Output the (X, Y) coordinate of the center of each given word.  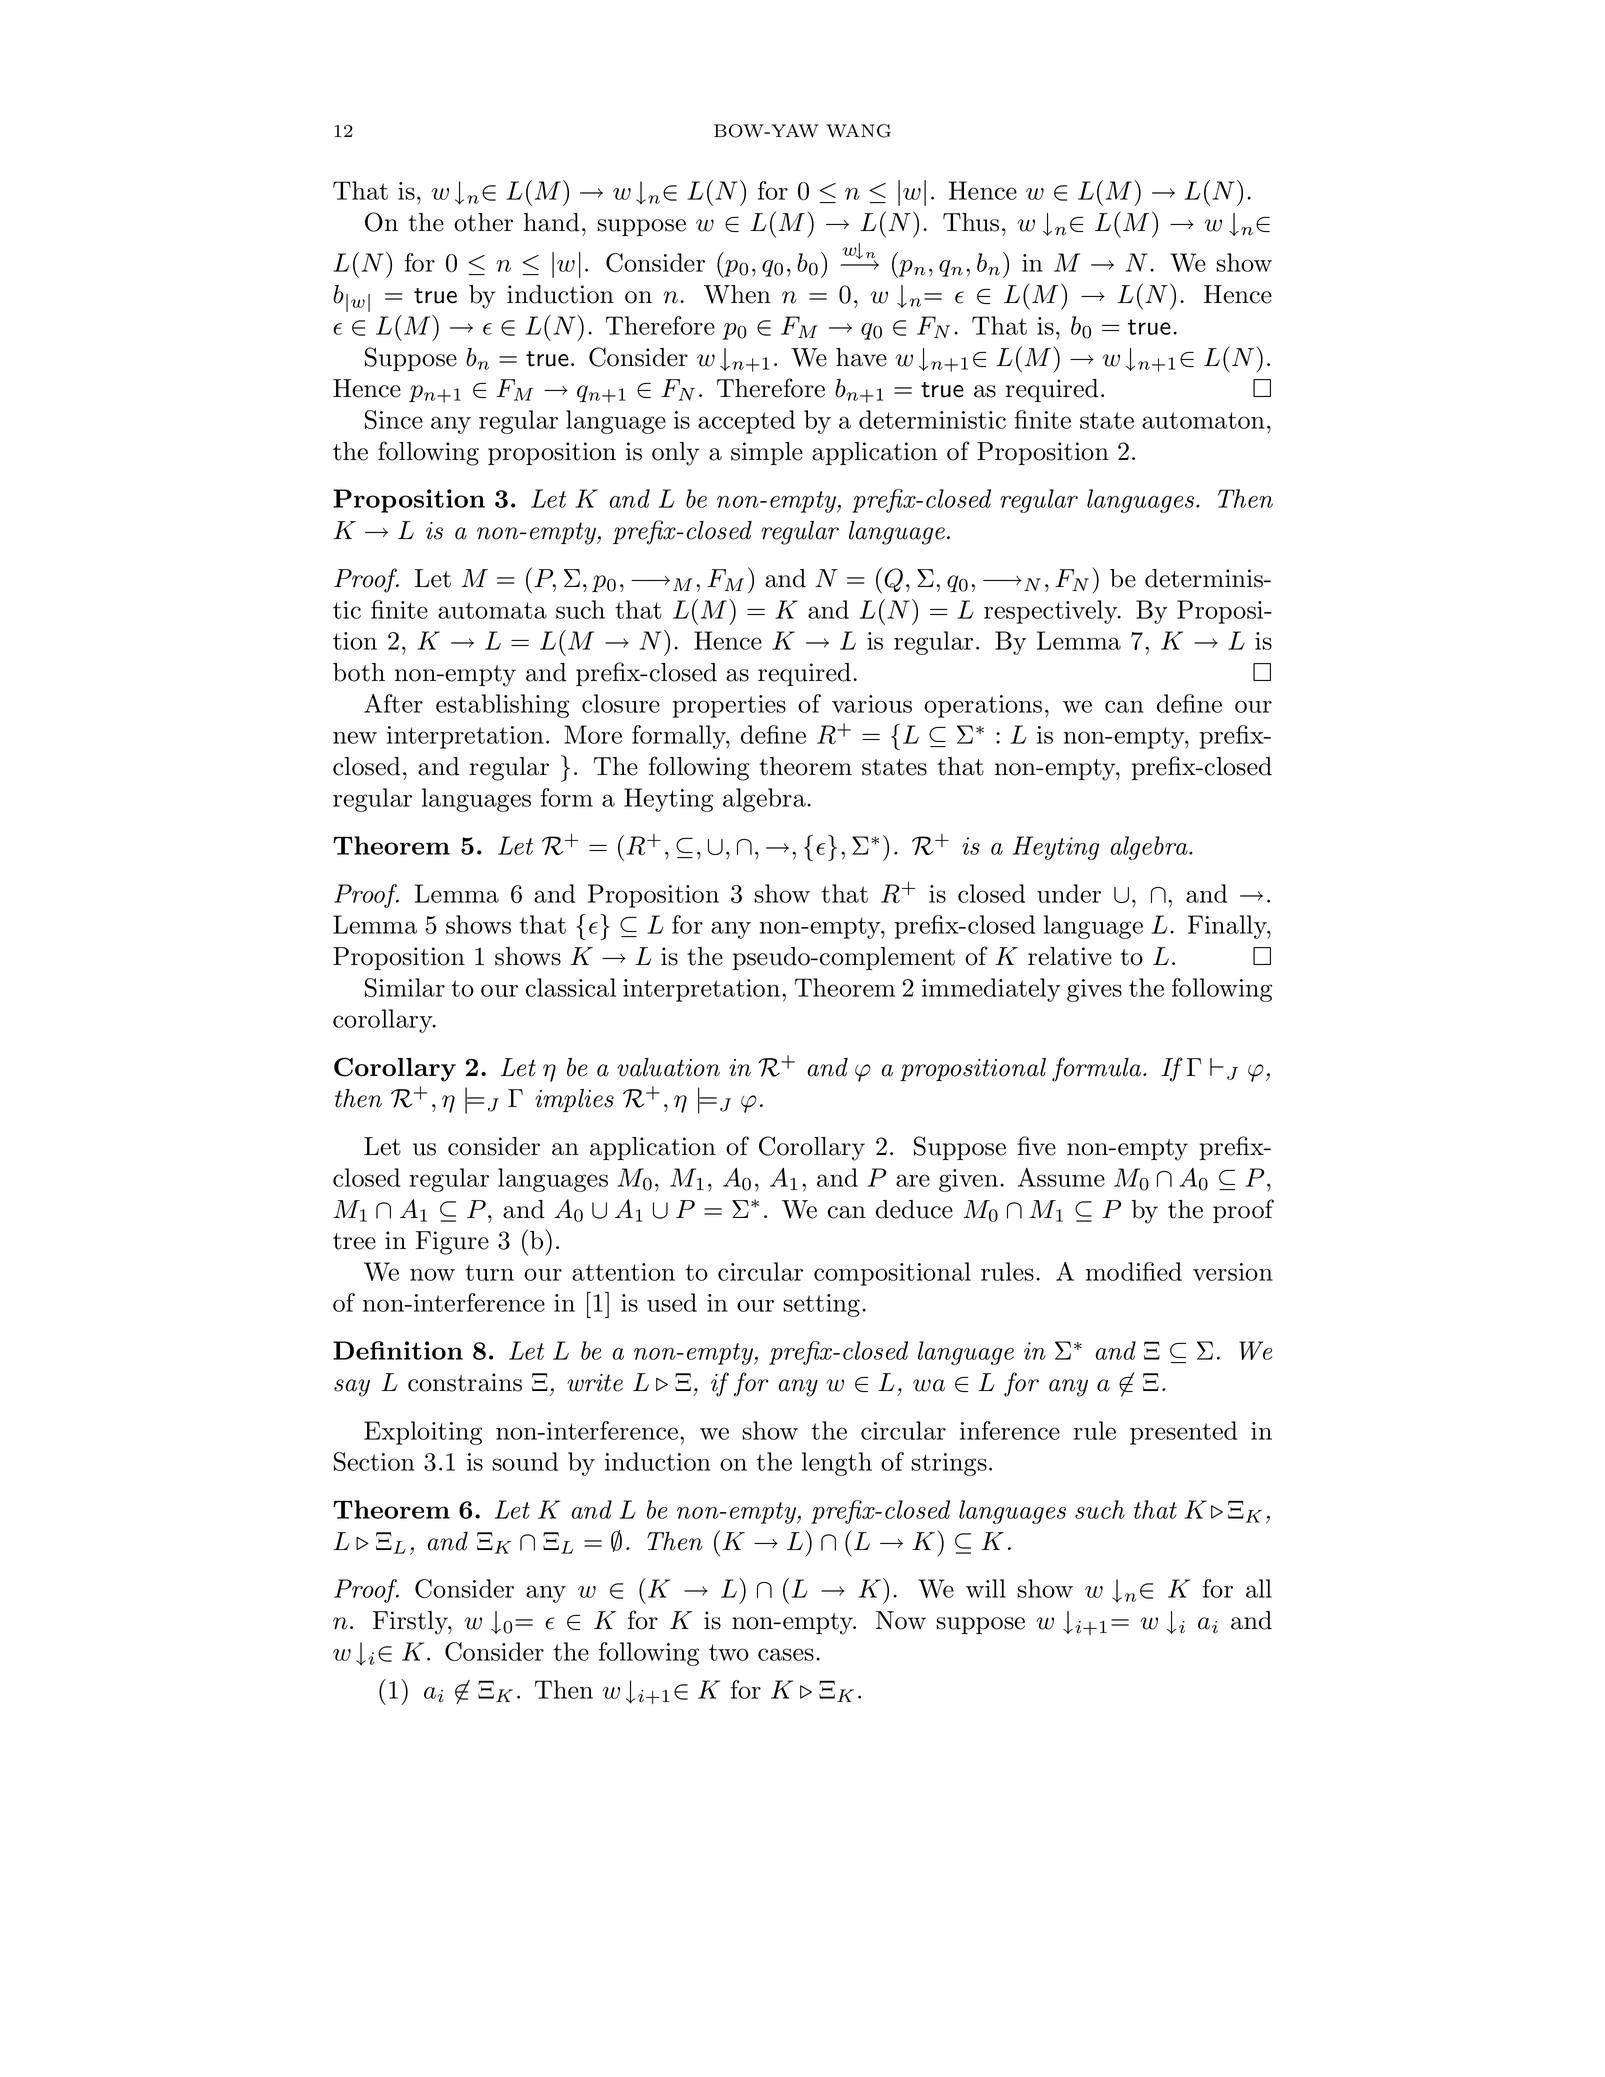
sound (525, 1461)
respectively (1052, 612)
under (1069, 893)
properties (729, 706)
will (986, 1588)
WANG (858, 131)
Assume (1061, 1177)
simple (767, 453)
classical (571, 987)
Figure (452, 1243)
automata (492, 610)
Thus (971, 222)
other (483, 222)
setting (821, 1305)
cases (786, 1654)
